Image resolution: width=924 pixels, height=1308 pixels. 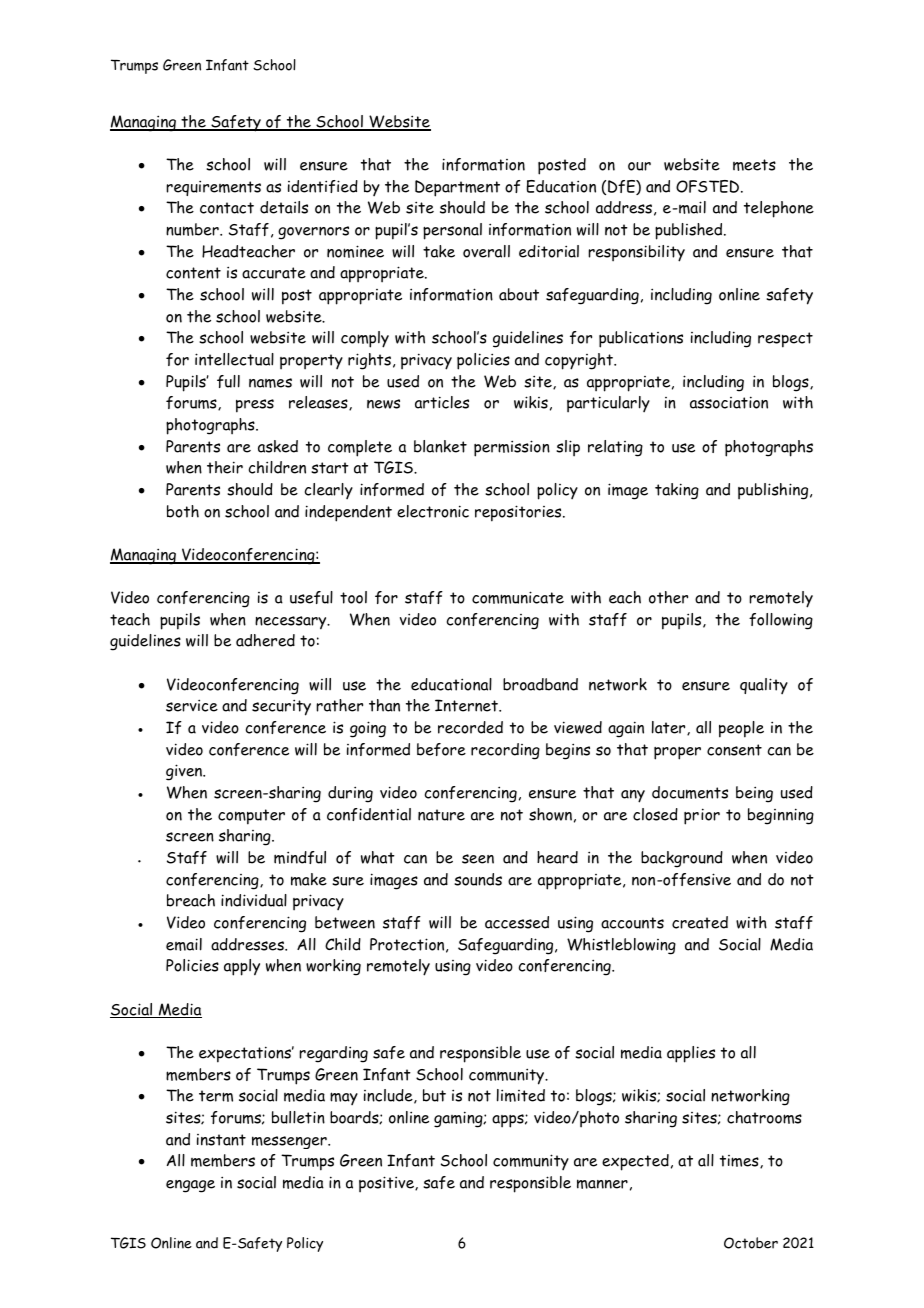 What do you see at coordinates (387, 1184) in the image?
I see `positive` at bounding box center [387, 1184].
